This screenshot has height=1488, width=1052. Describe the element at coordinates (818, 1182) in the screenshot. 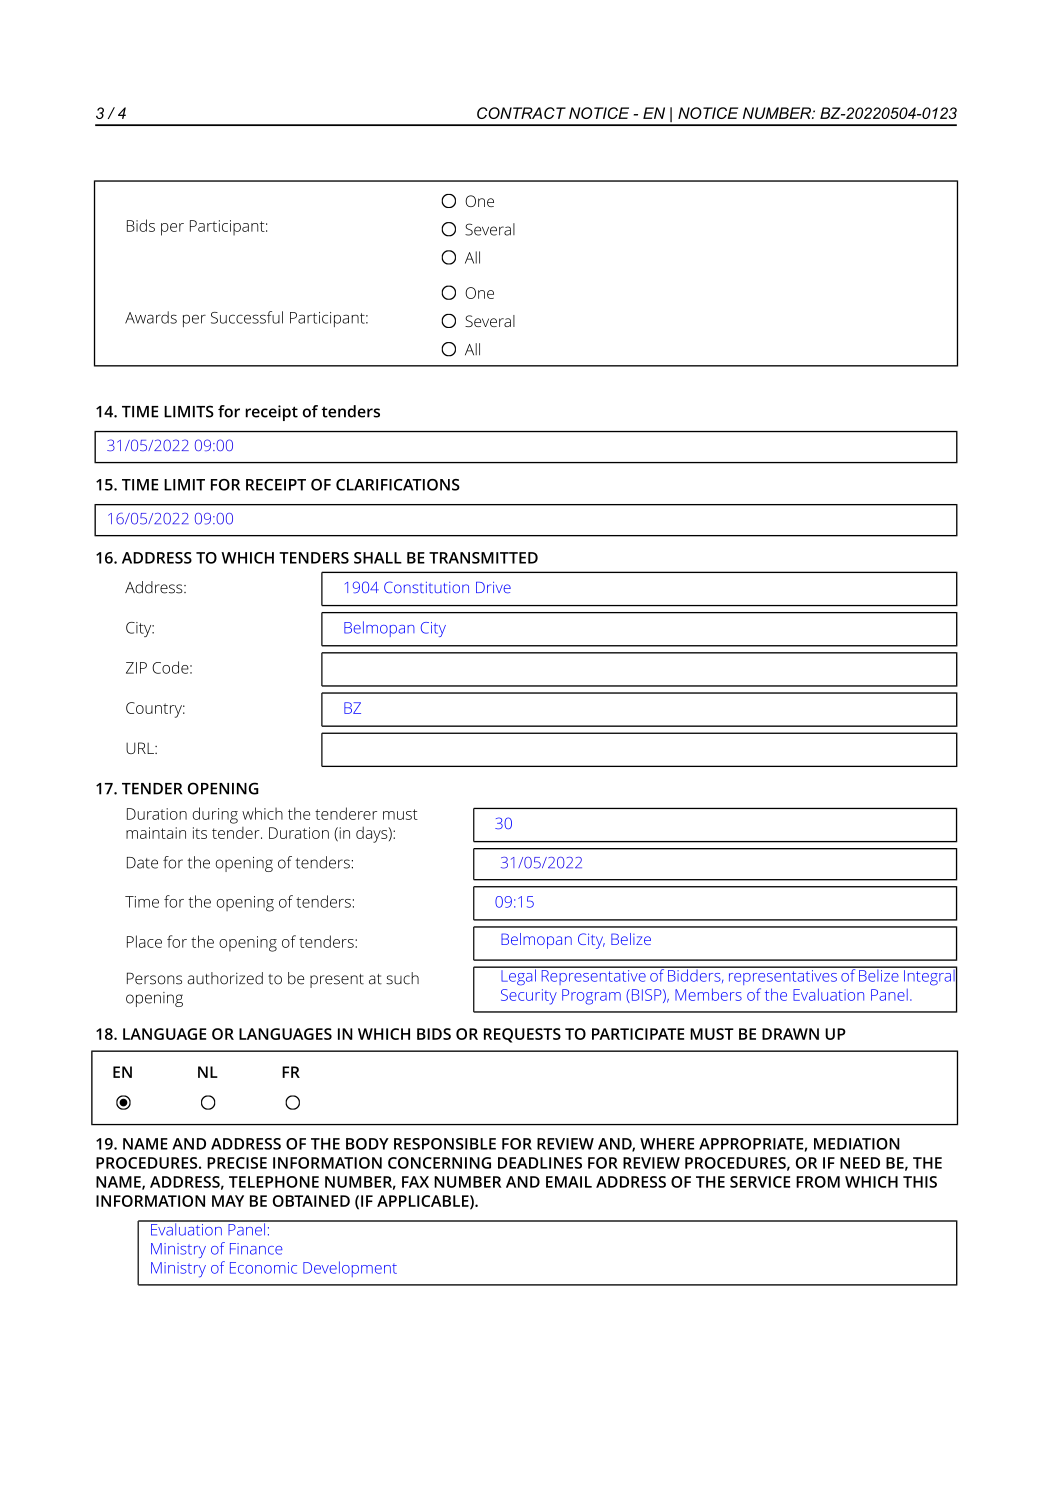

I see `FROM` at that location.
